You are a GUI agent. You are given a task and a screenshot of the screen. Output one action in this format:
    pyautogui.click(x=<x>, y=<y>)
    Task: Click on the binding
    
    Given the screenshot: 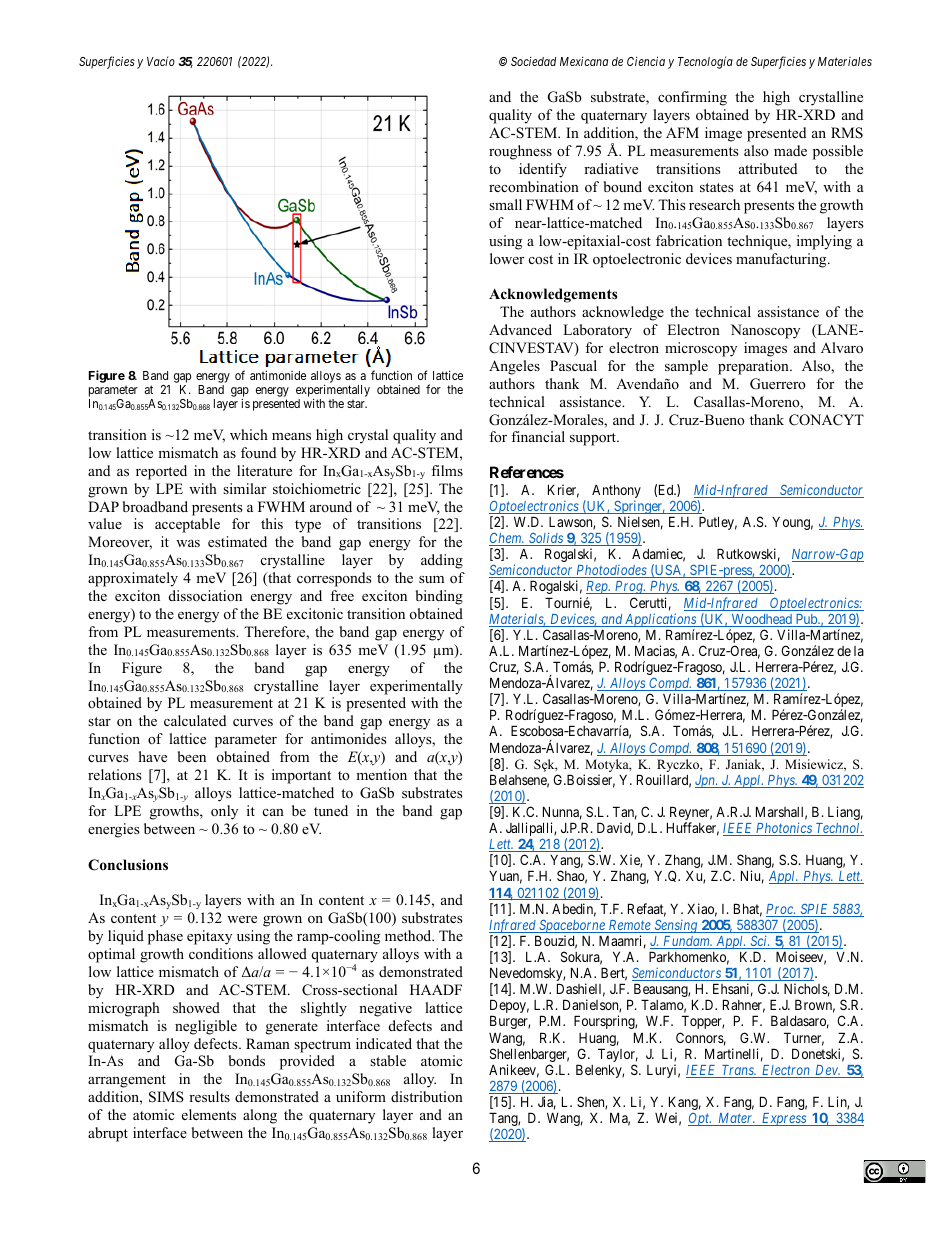 What is the action you would take?
    pyautogui.click(x=439, y=597)
